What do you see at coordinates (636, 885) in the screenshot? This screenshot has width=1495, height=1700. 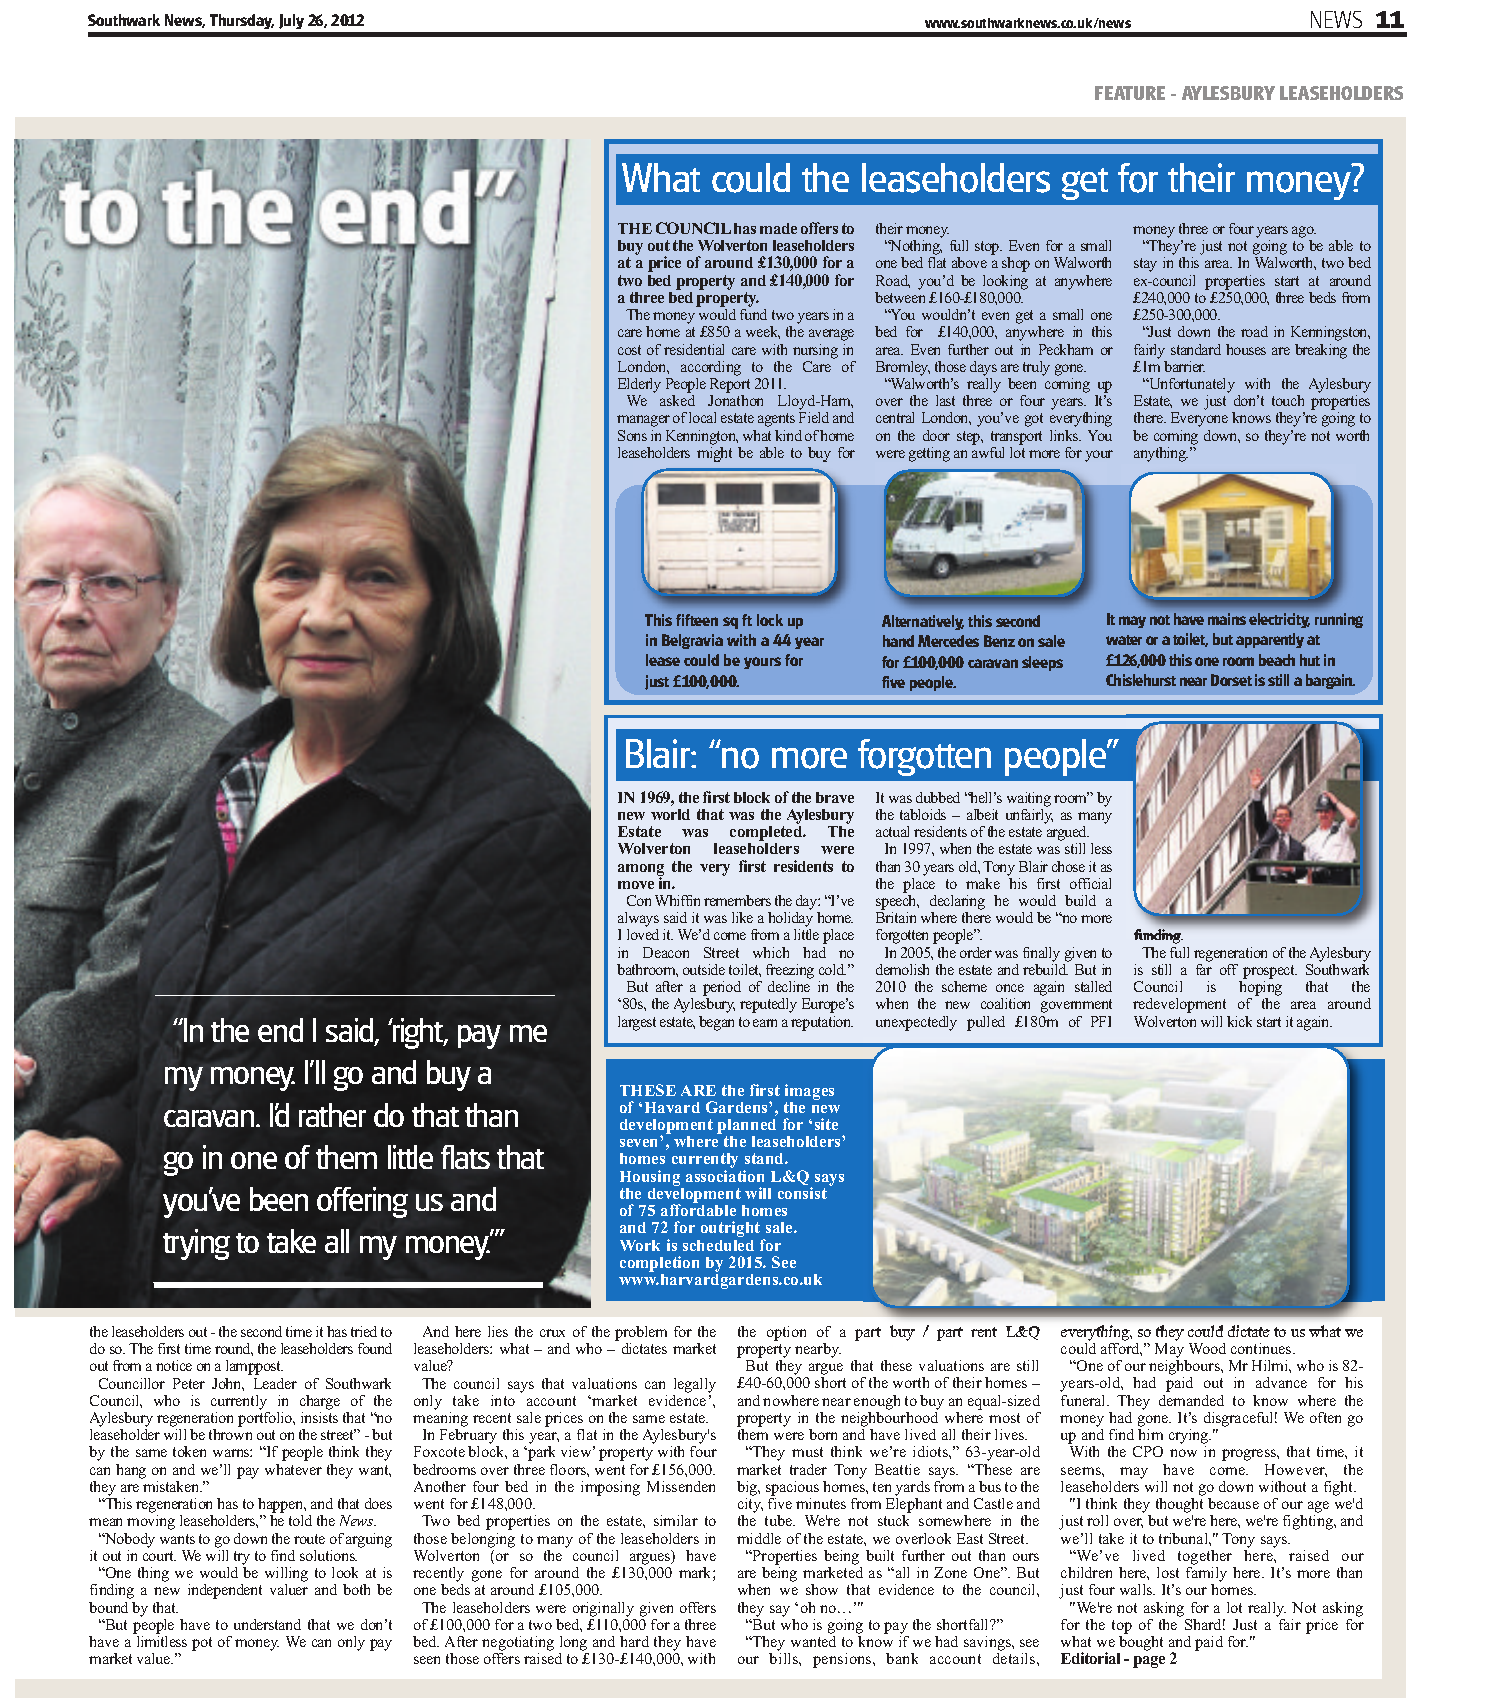 I see `move` at bounding box center [636, 885].
